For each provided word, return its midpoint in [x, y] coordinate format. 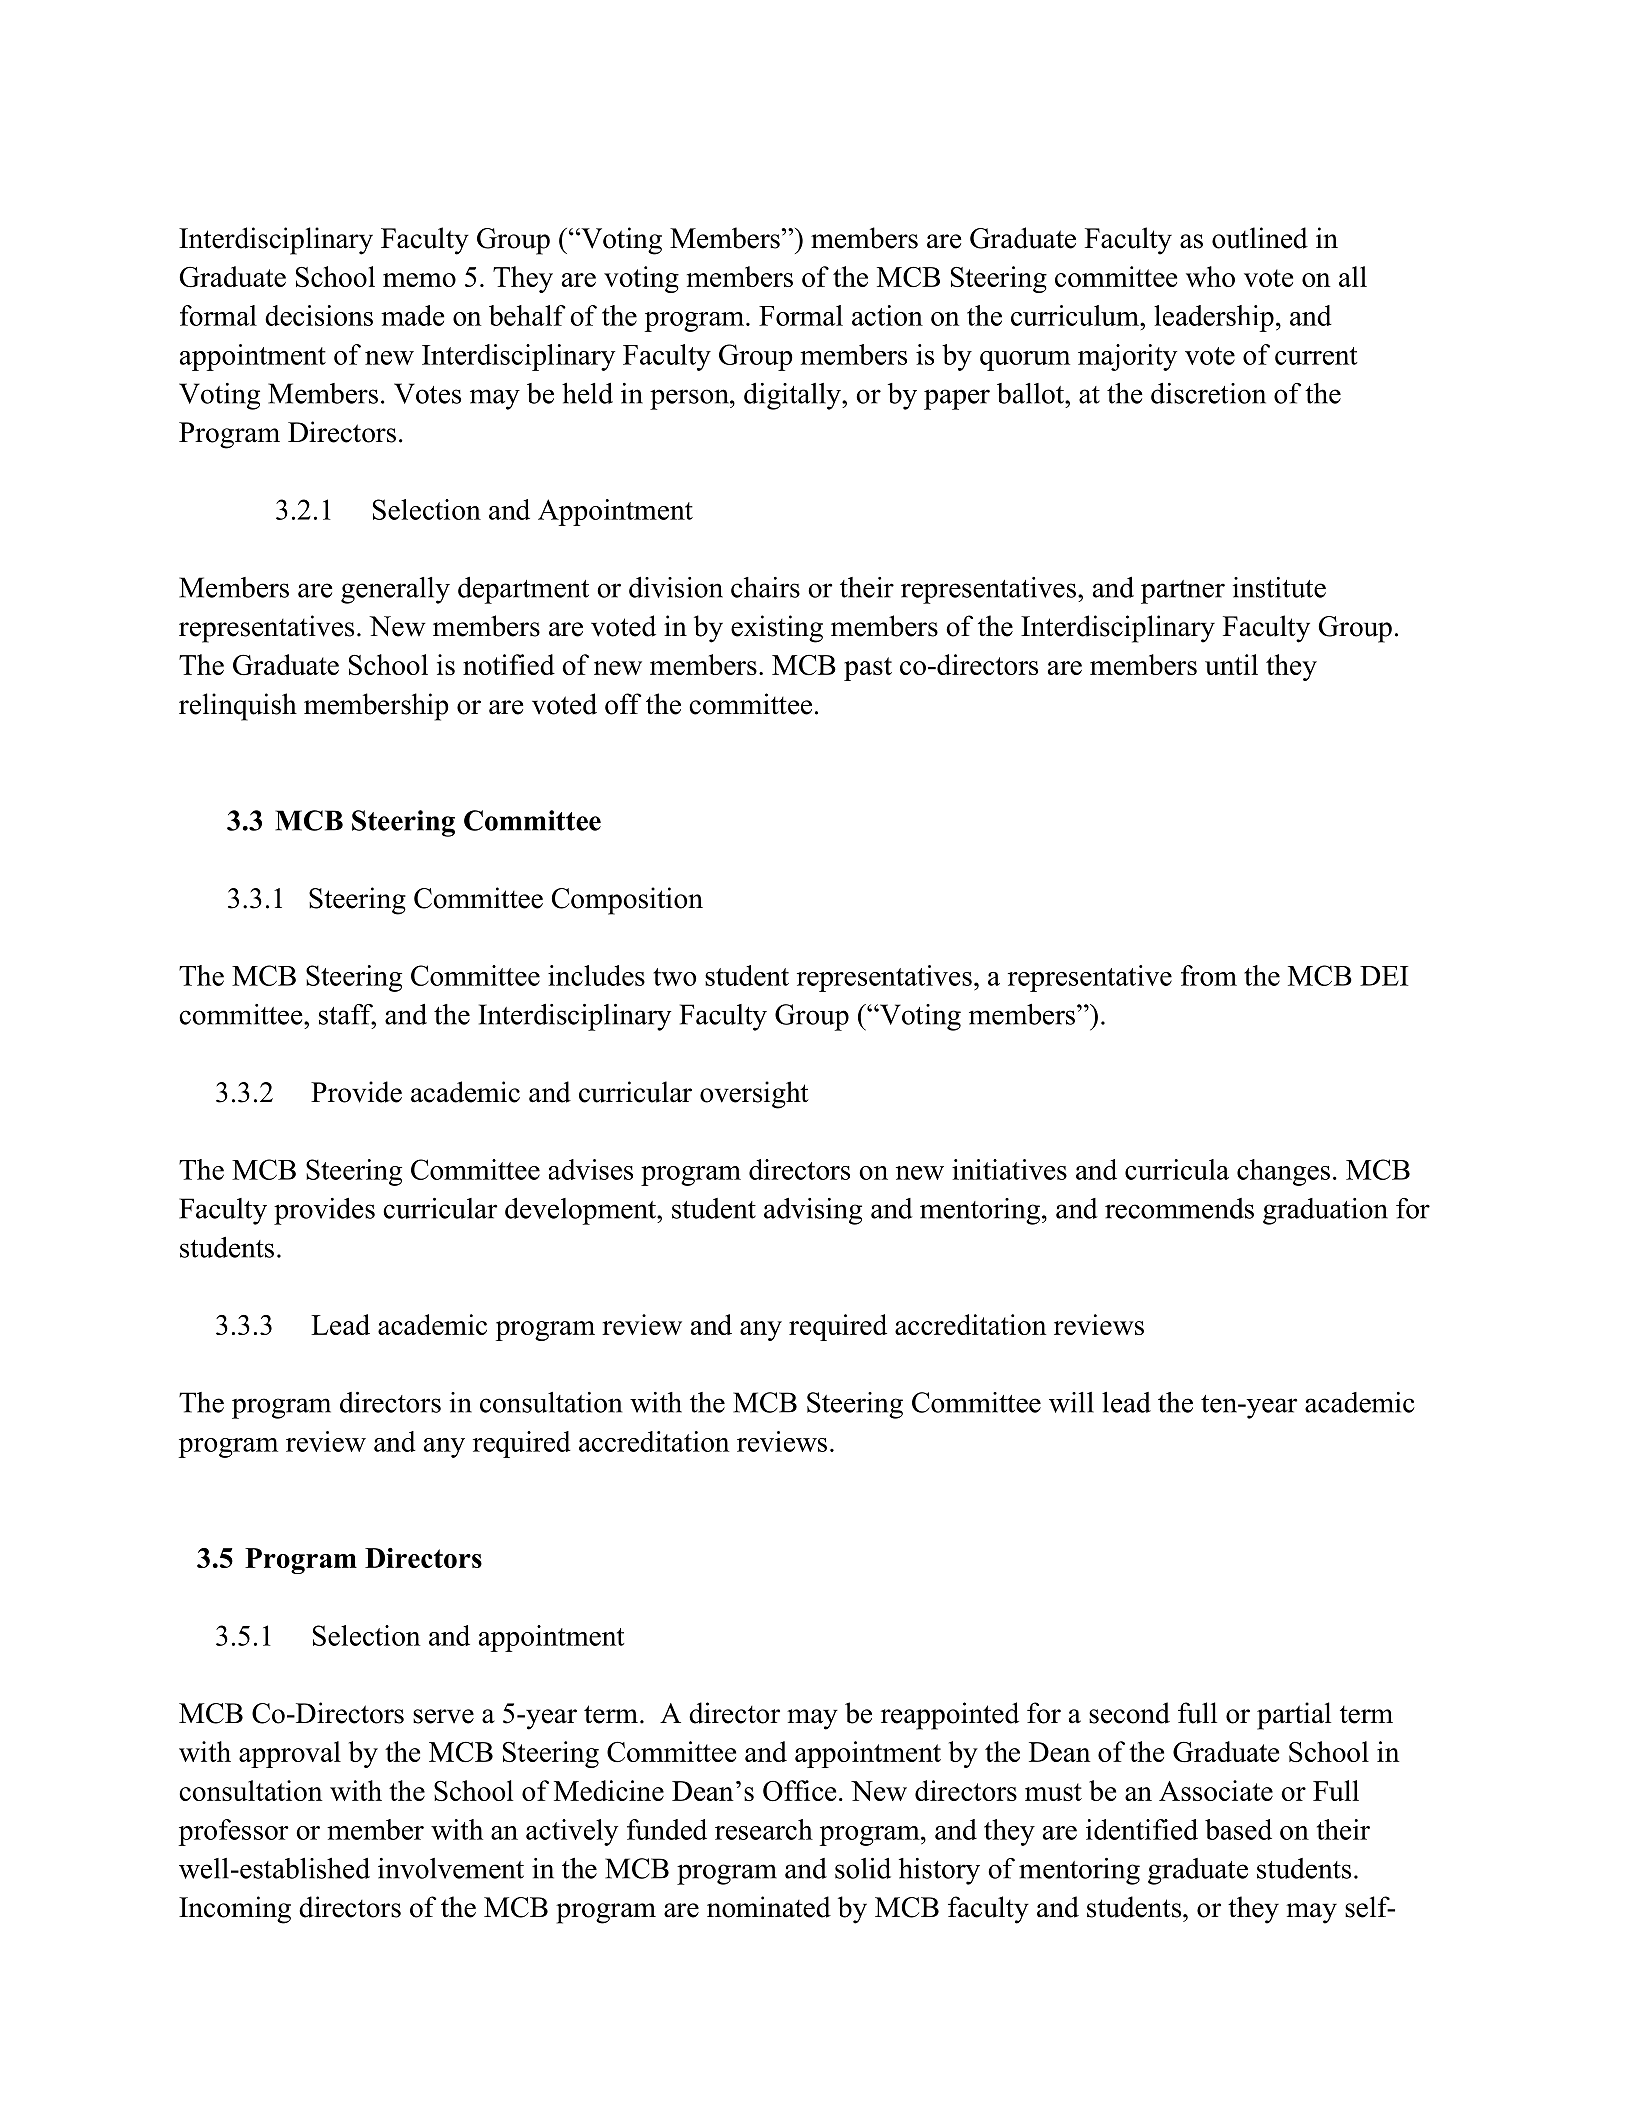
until [1231, 664]
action [887, 315]
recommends [1179, 1208]
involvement [451, 1868]
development [581, 1211]
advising [813, 1211]
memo [419, 280]
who [1210, 276]
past [868, 669]
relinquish [238, 707]
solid [863, 1868]
